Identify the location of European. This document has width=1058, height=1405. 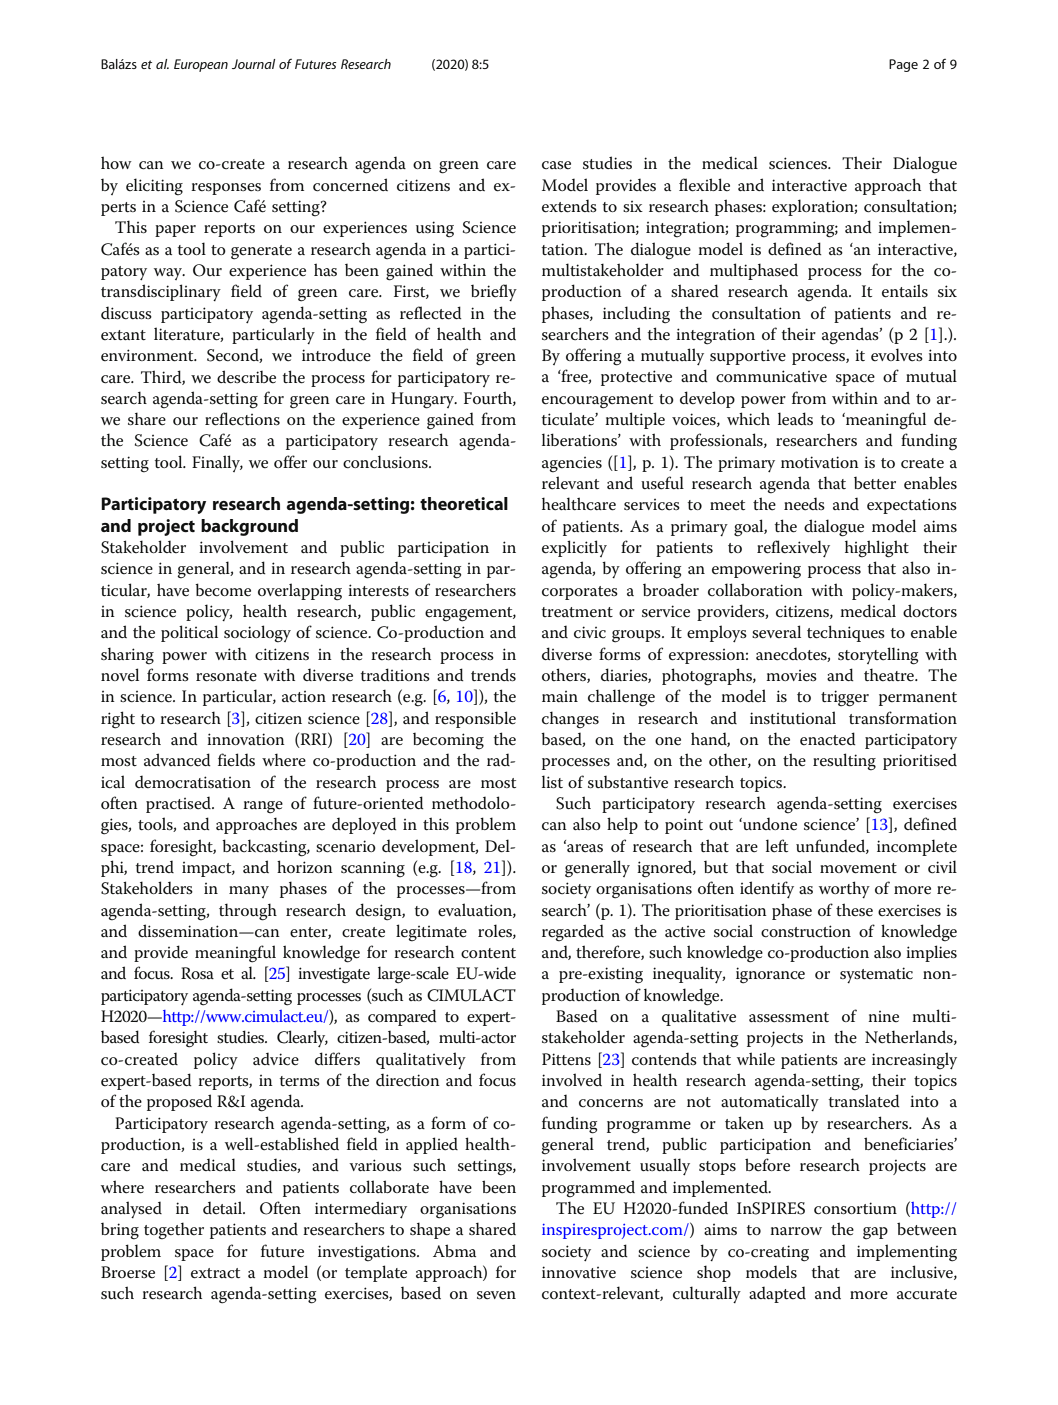
(201, 65).
